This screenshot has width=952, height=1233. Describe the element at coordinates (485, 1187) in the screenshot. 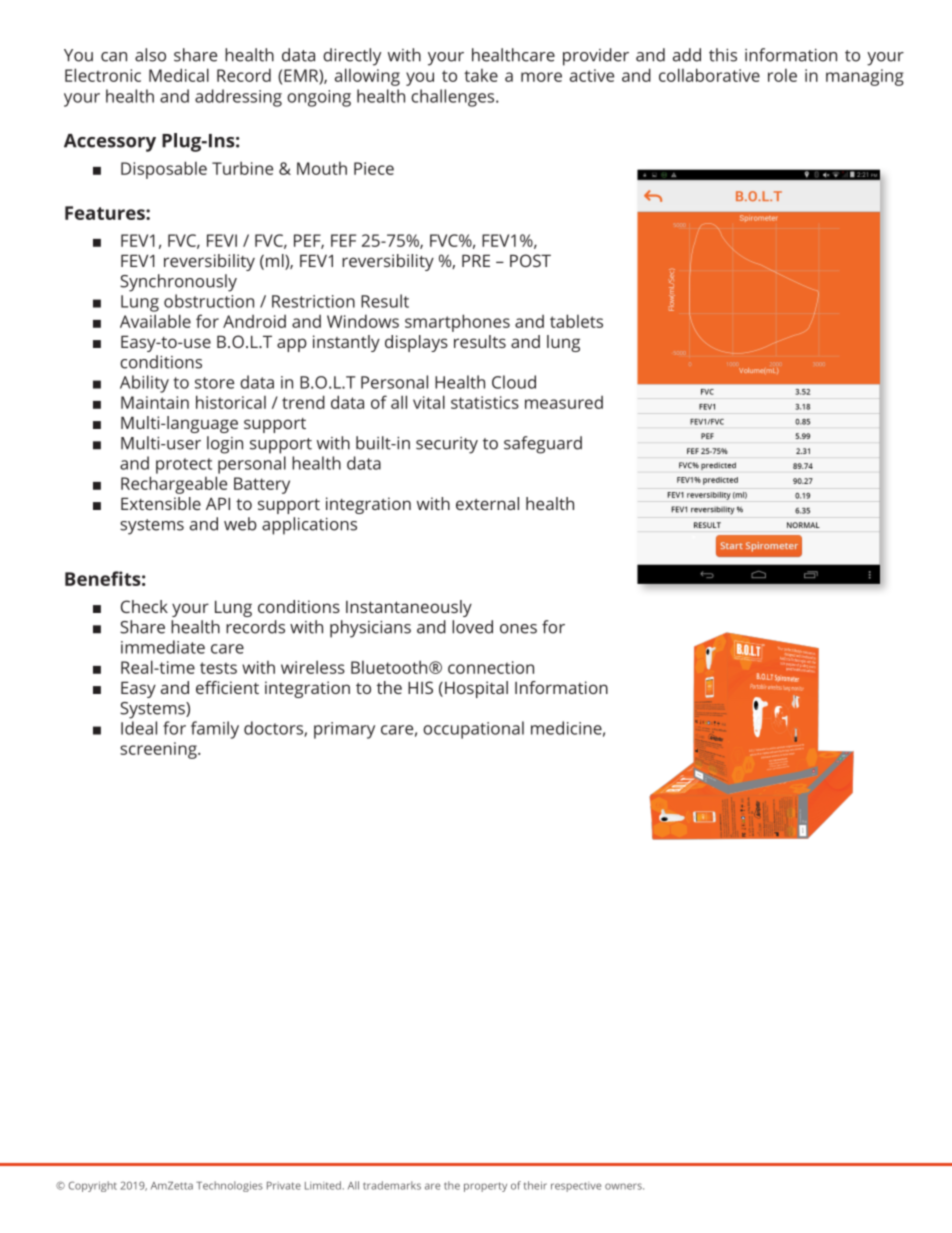

I see `property` at that location.
